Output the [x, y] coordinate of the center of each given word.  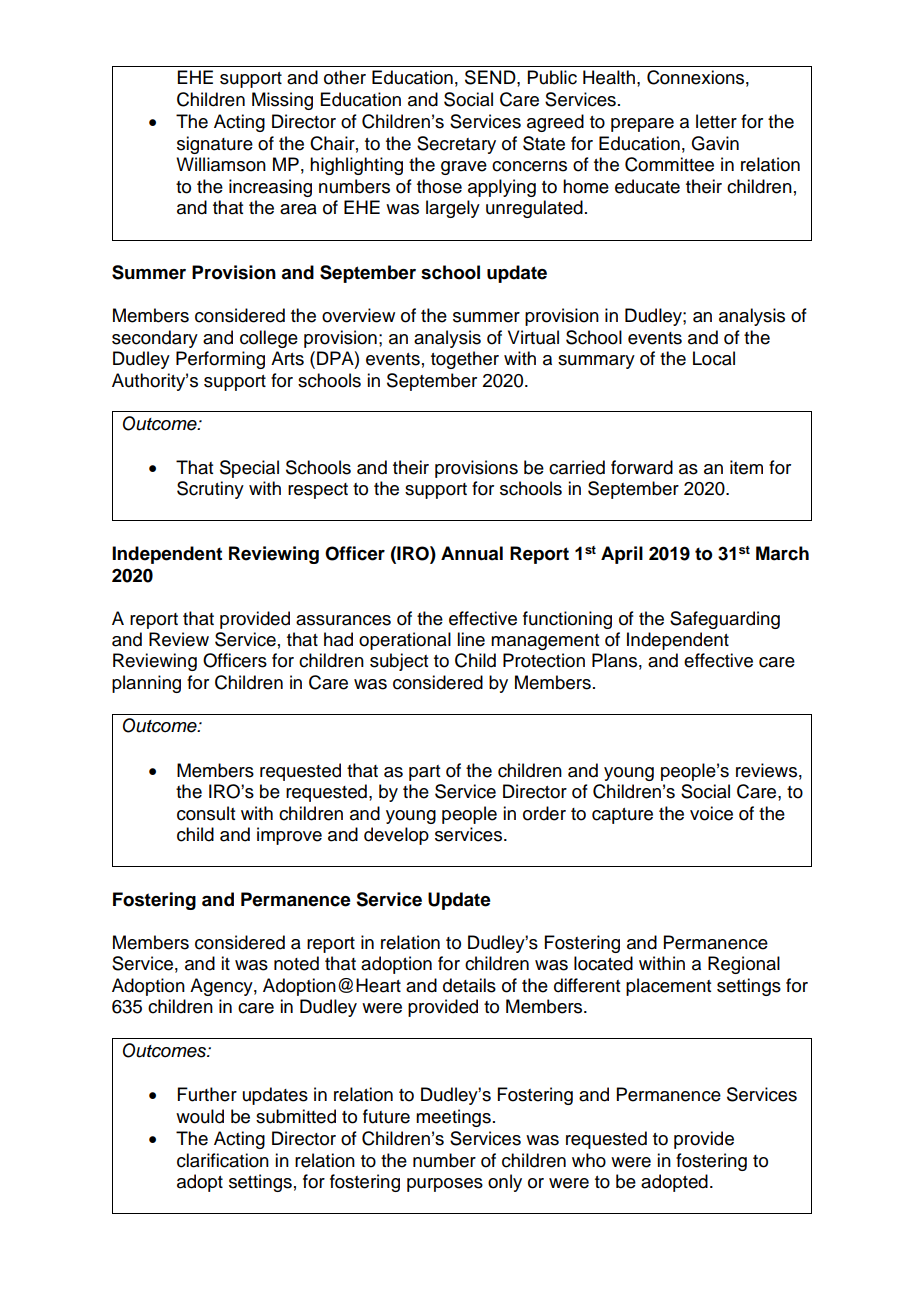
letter [716, 121]
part [424, 773]
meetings [453, 1118]
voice [711, 813]
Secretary [456, 145]
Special [249, 469]
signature [215, 145]
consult [206, 813]
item [746, 467]
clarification [223, 1160]
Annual [472, 553]
